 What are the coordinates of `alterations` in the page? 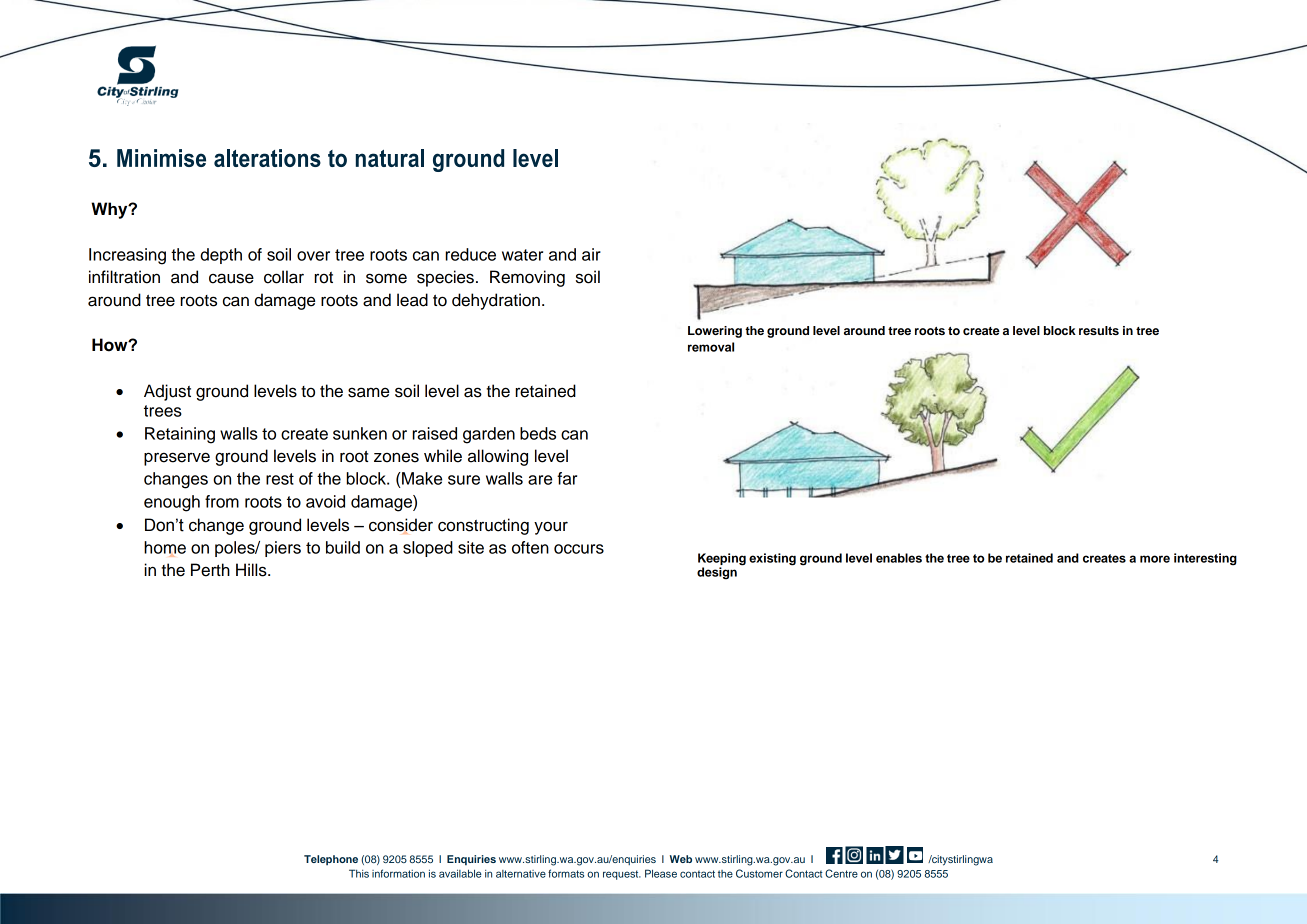 It's located at (267, 158).
